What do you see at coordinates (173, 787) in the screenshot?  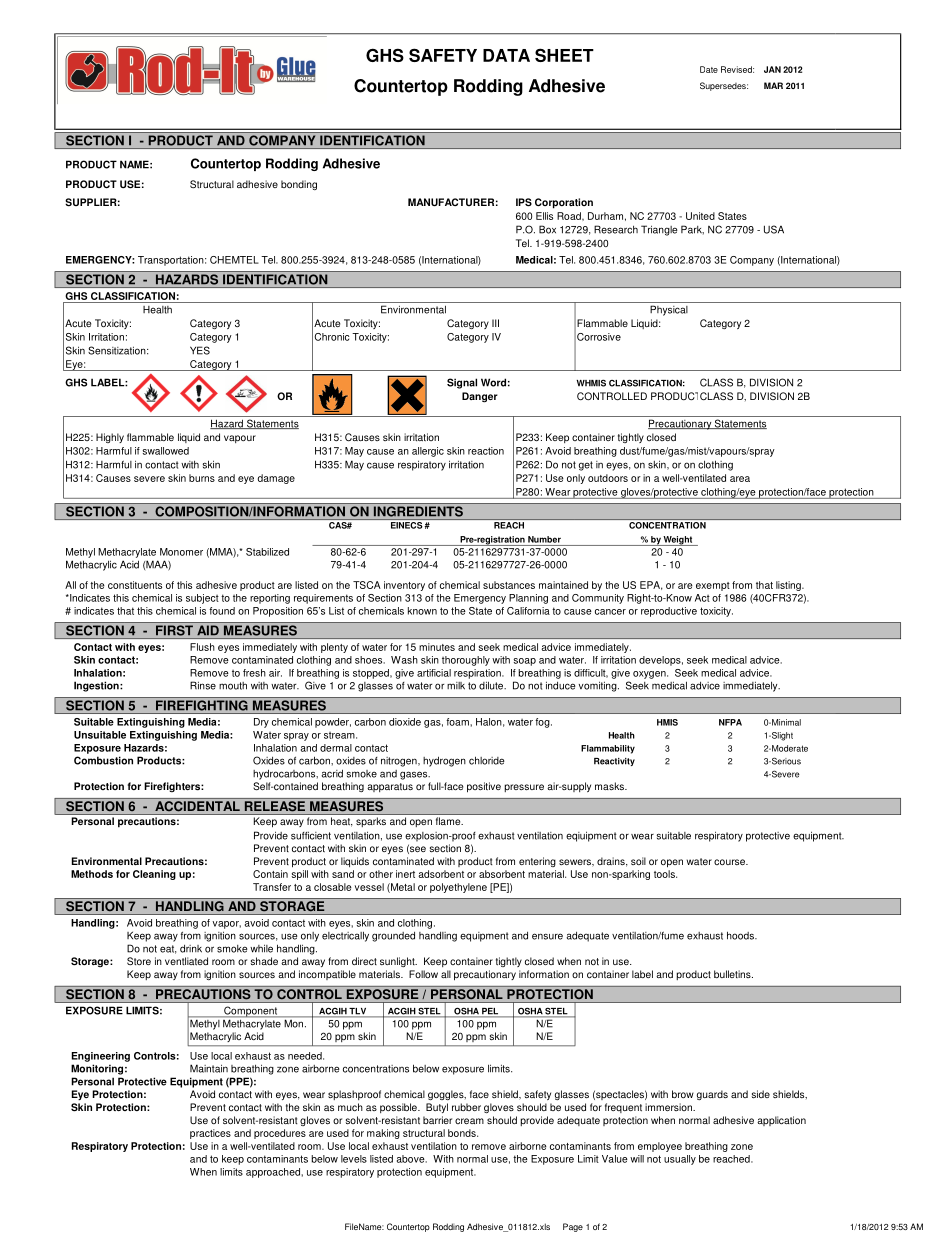 I see `Firefighters` at bounding box center [173, 787].
